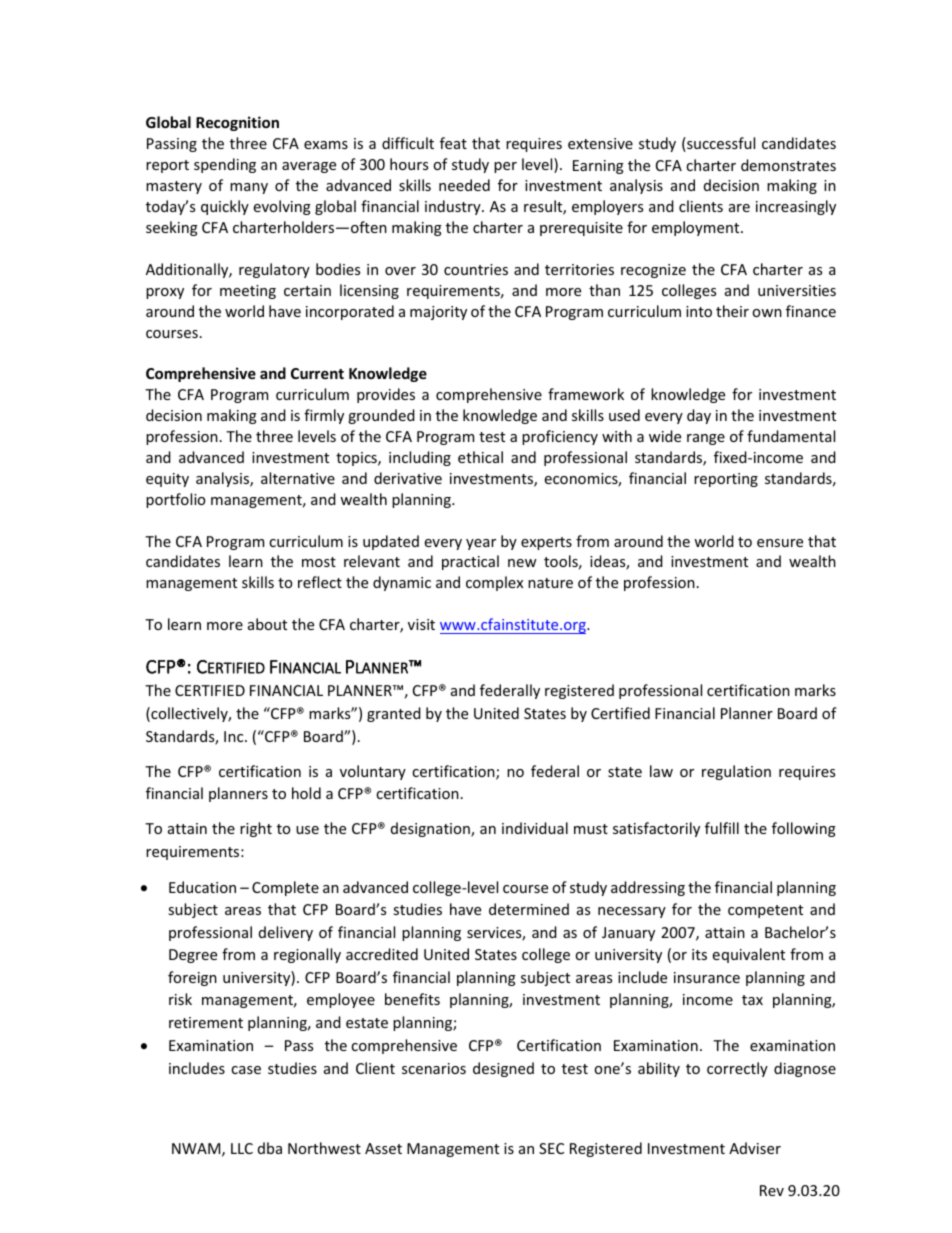 This image has height=1233, width=952. What do you see at coordinates (225, 165) in the image?
I see `spending` at bounding box center [225, 165].
